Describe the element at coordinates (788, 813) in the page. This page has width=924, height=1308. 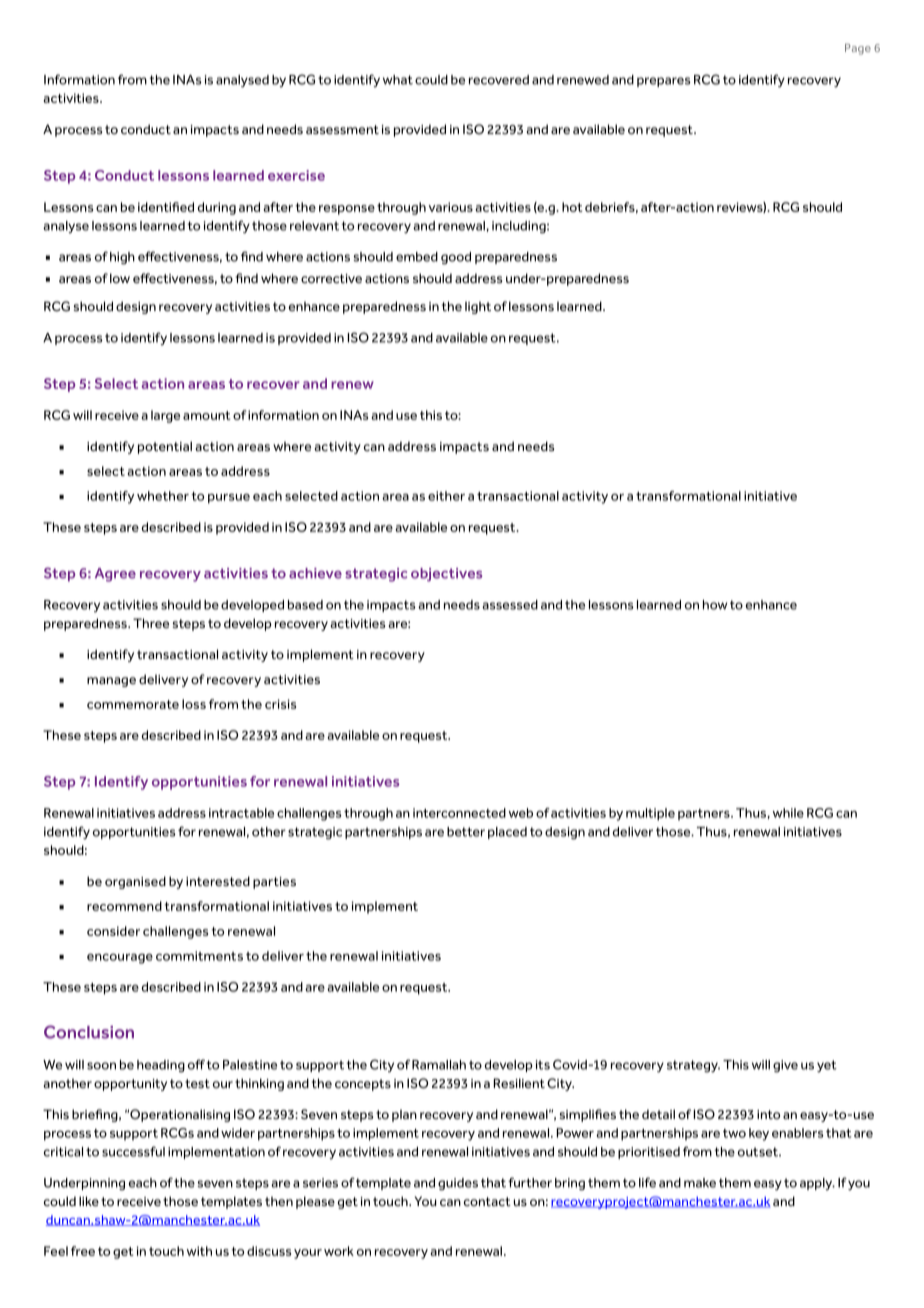
I see `while` at that location.
